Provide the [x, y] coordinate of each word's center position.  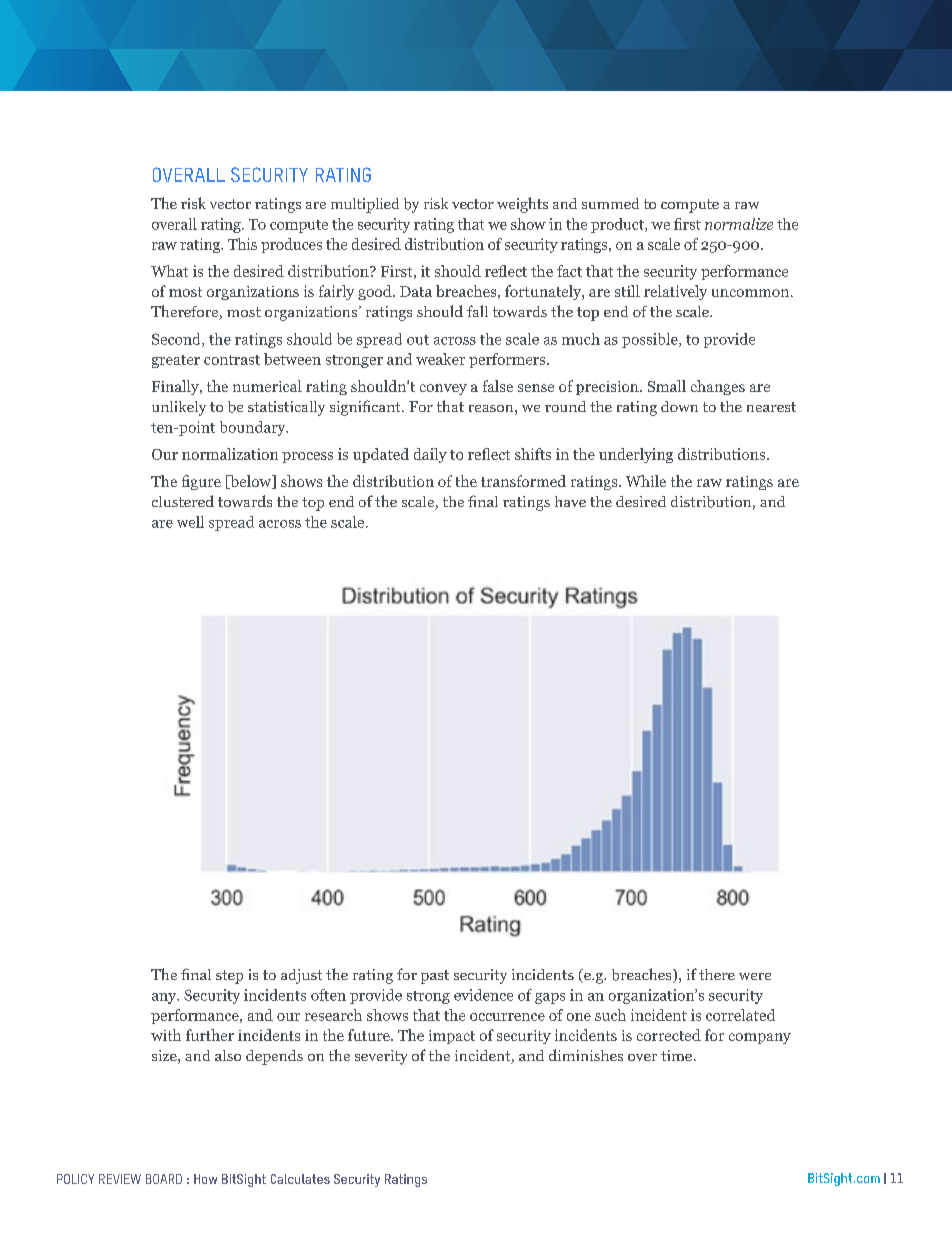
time [678, 1055]
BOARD [164, 1179]
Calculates [300, 1179]
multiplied [365, 205]
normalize [739, 224]
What [169, 271]
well [190, 522]
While [646, 481]
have [570, 501]
